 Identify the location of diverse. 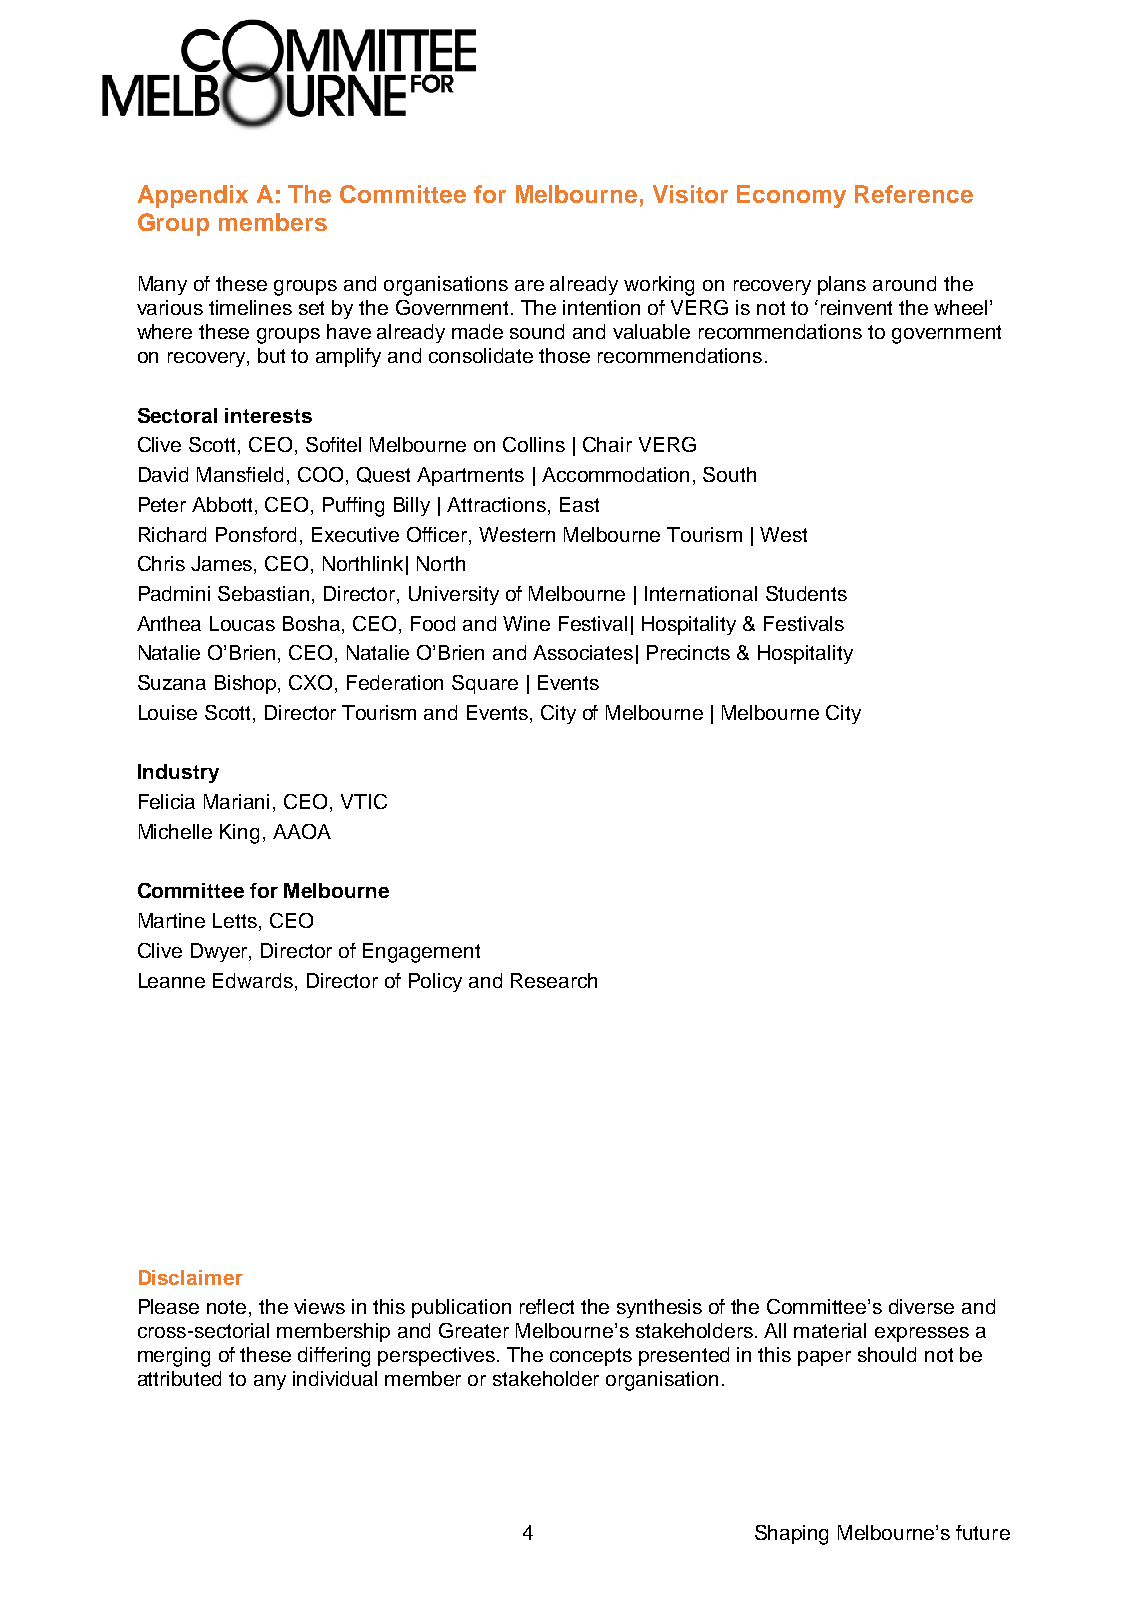
(921, 1306).
